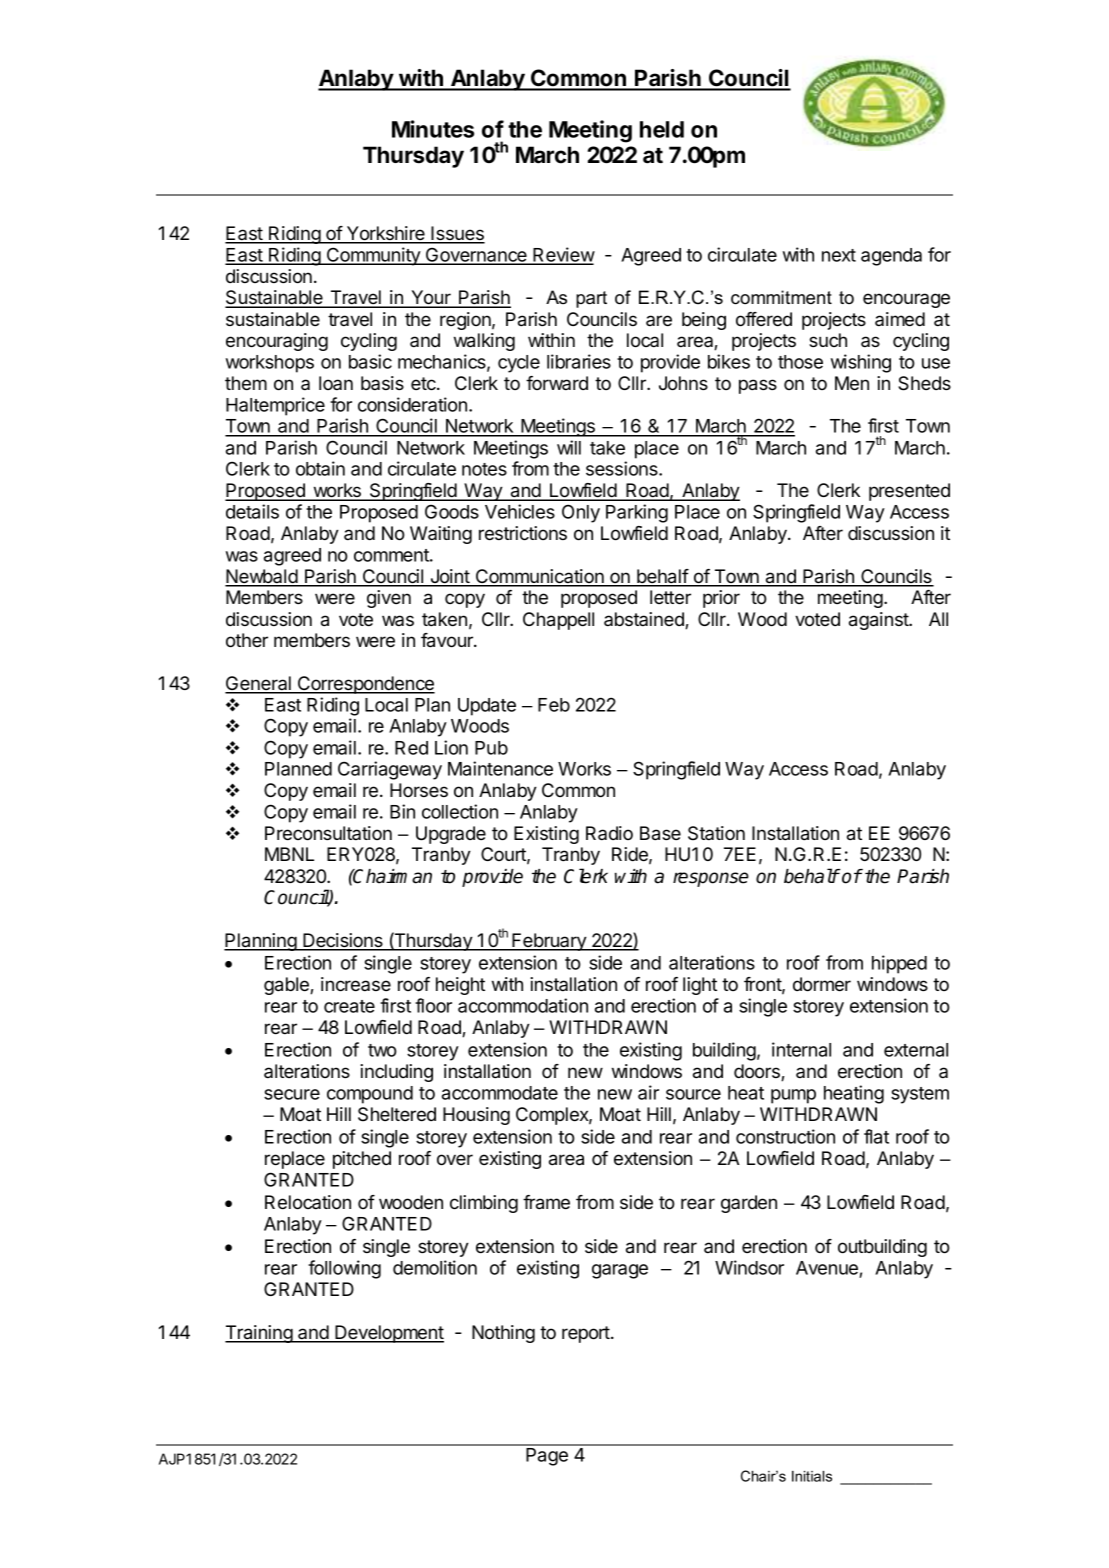 The width and height of the screenshot is (1109, 1568). Describe the element at coordinates (716, 833) in the screenshot. I see `Station` at that location.
